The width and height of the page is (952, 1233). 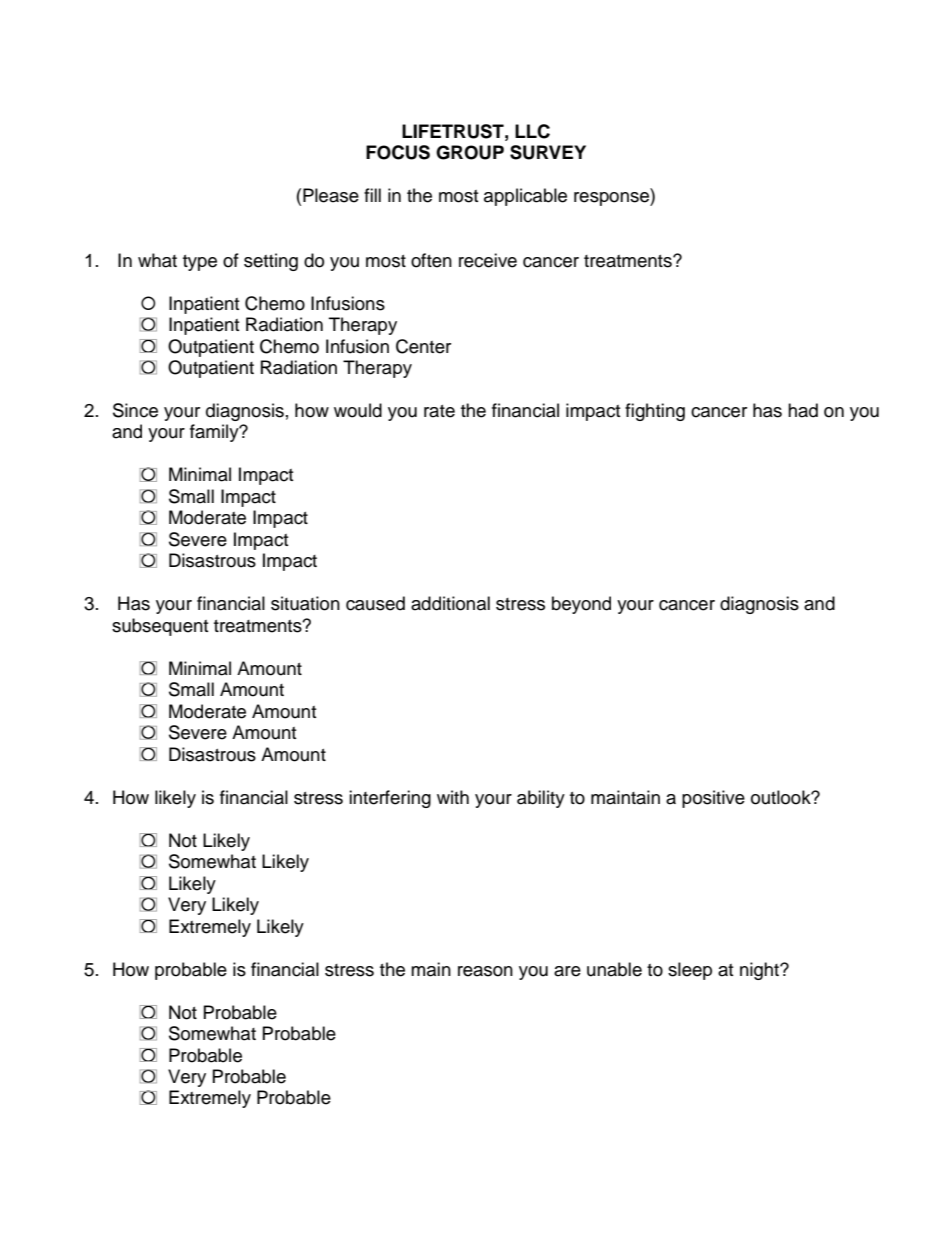 What do you see at coordinates (548, 152) in the page?
I see `SURVEY` at bounding box center [548, 152].
